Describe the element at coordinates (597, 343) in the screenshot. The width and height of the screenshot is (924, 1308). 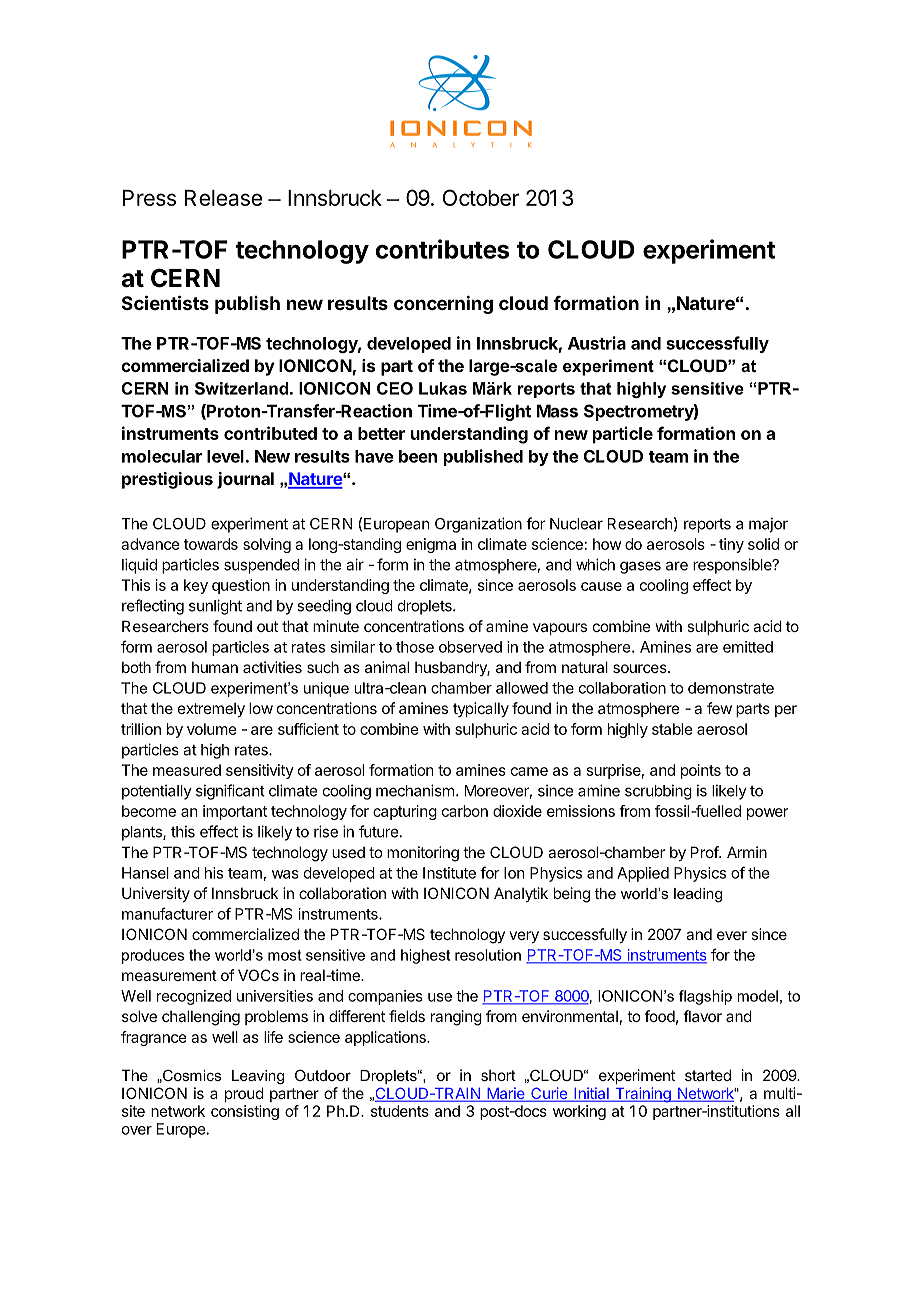
I see `Austria` at that location.
